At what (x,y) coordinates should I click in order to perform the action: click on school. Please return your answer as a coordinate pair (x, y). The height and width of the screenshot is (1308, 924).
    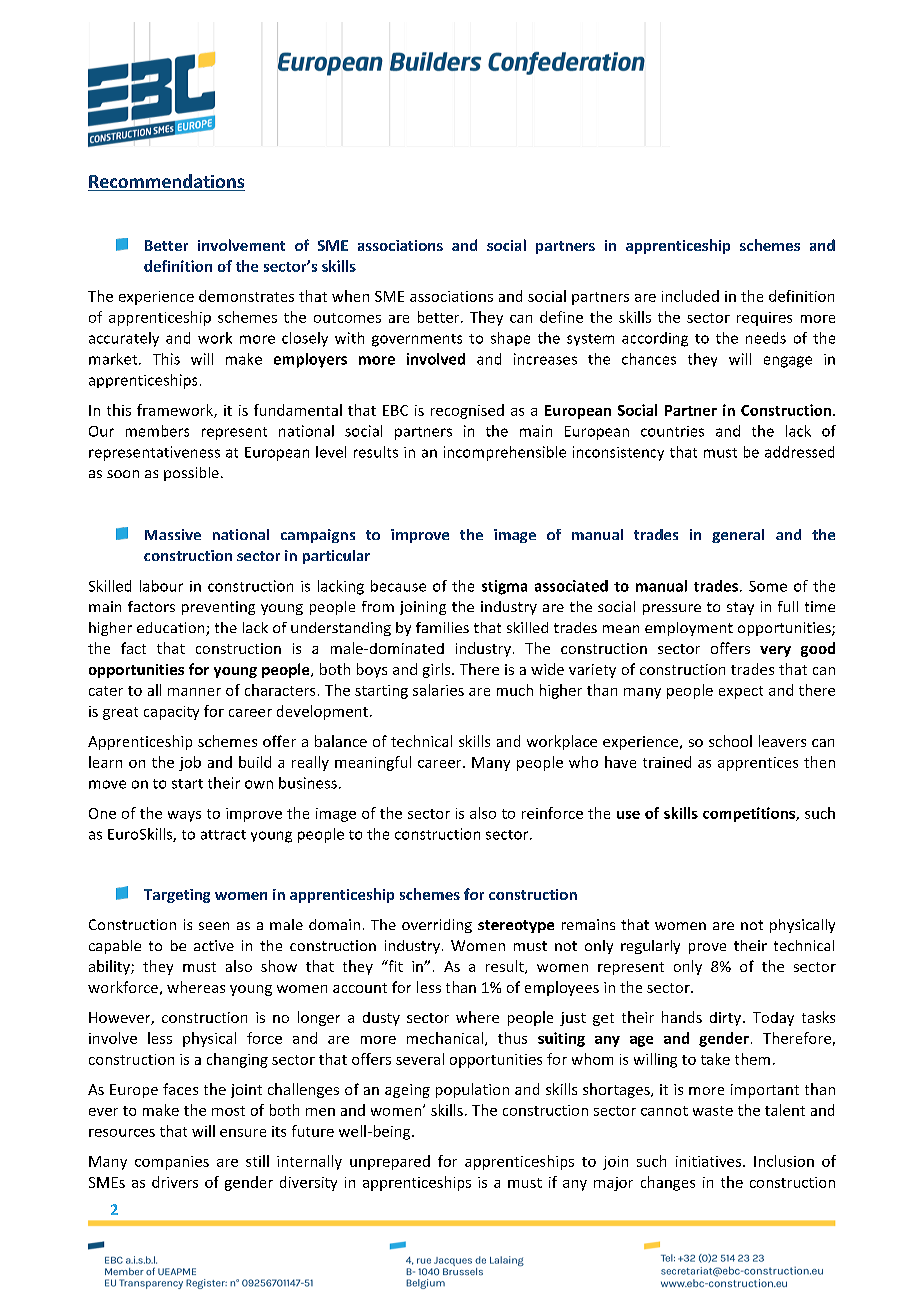
    Looking at the image, I should click on (730, 741).
